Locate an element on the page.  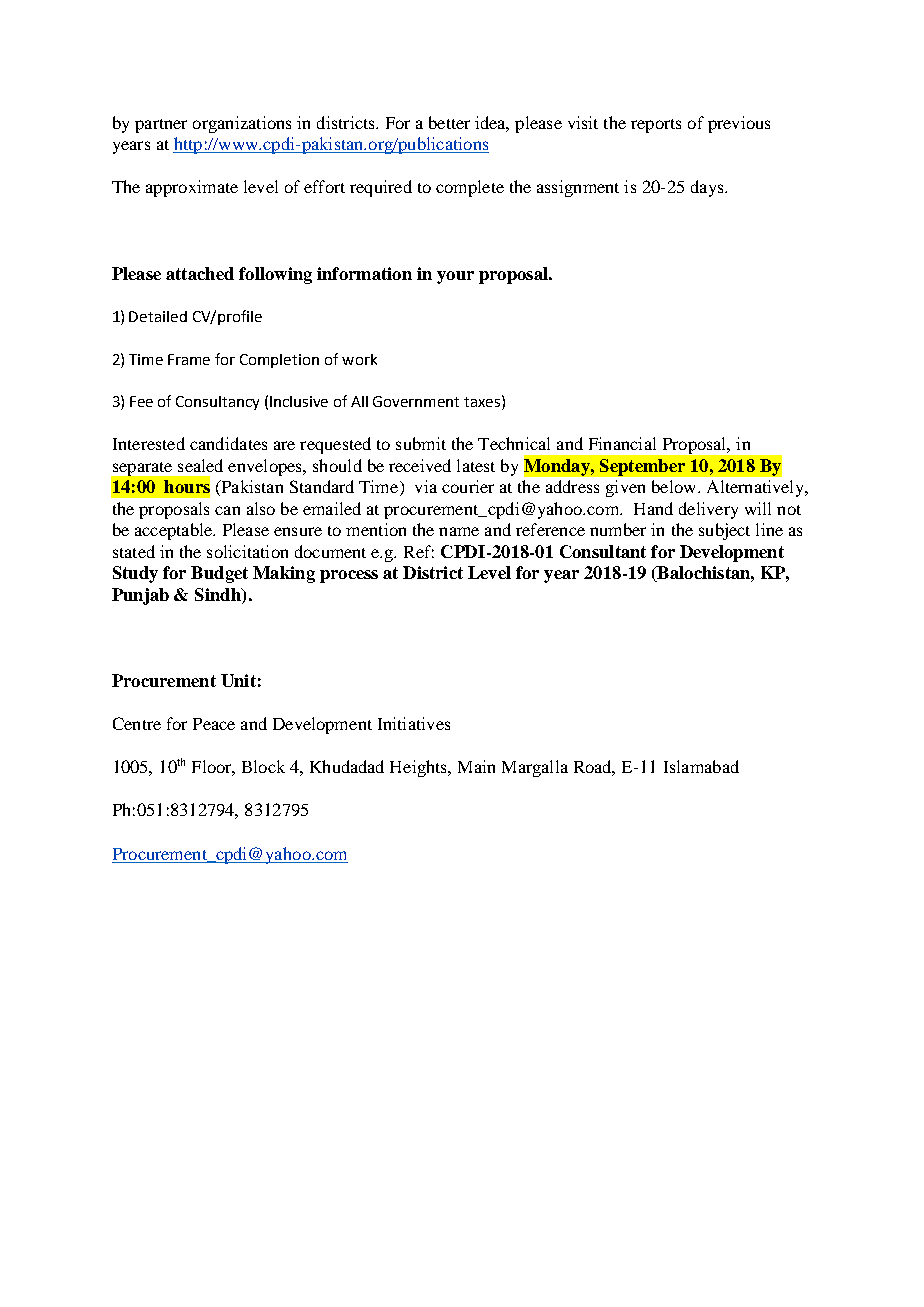
Islamabad is located at coordinates (701, 766).
